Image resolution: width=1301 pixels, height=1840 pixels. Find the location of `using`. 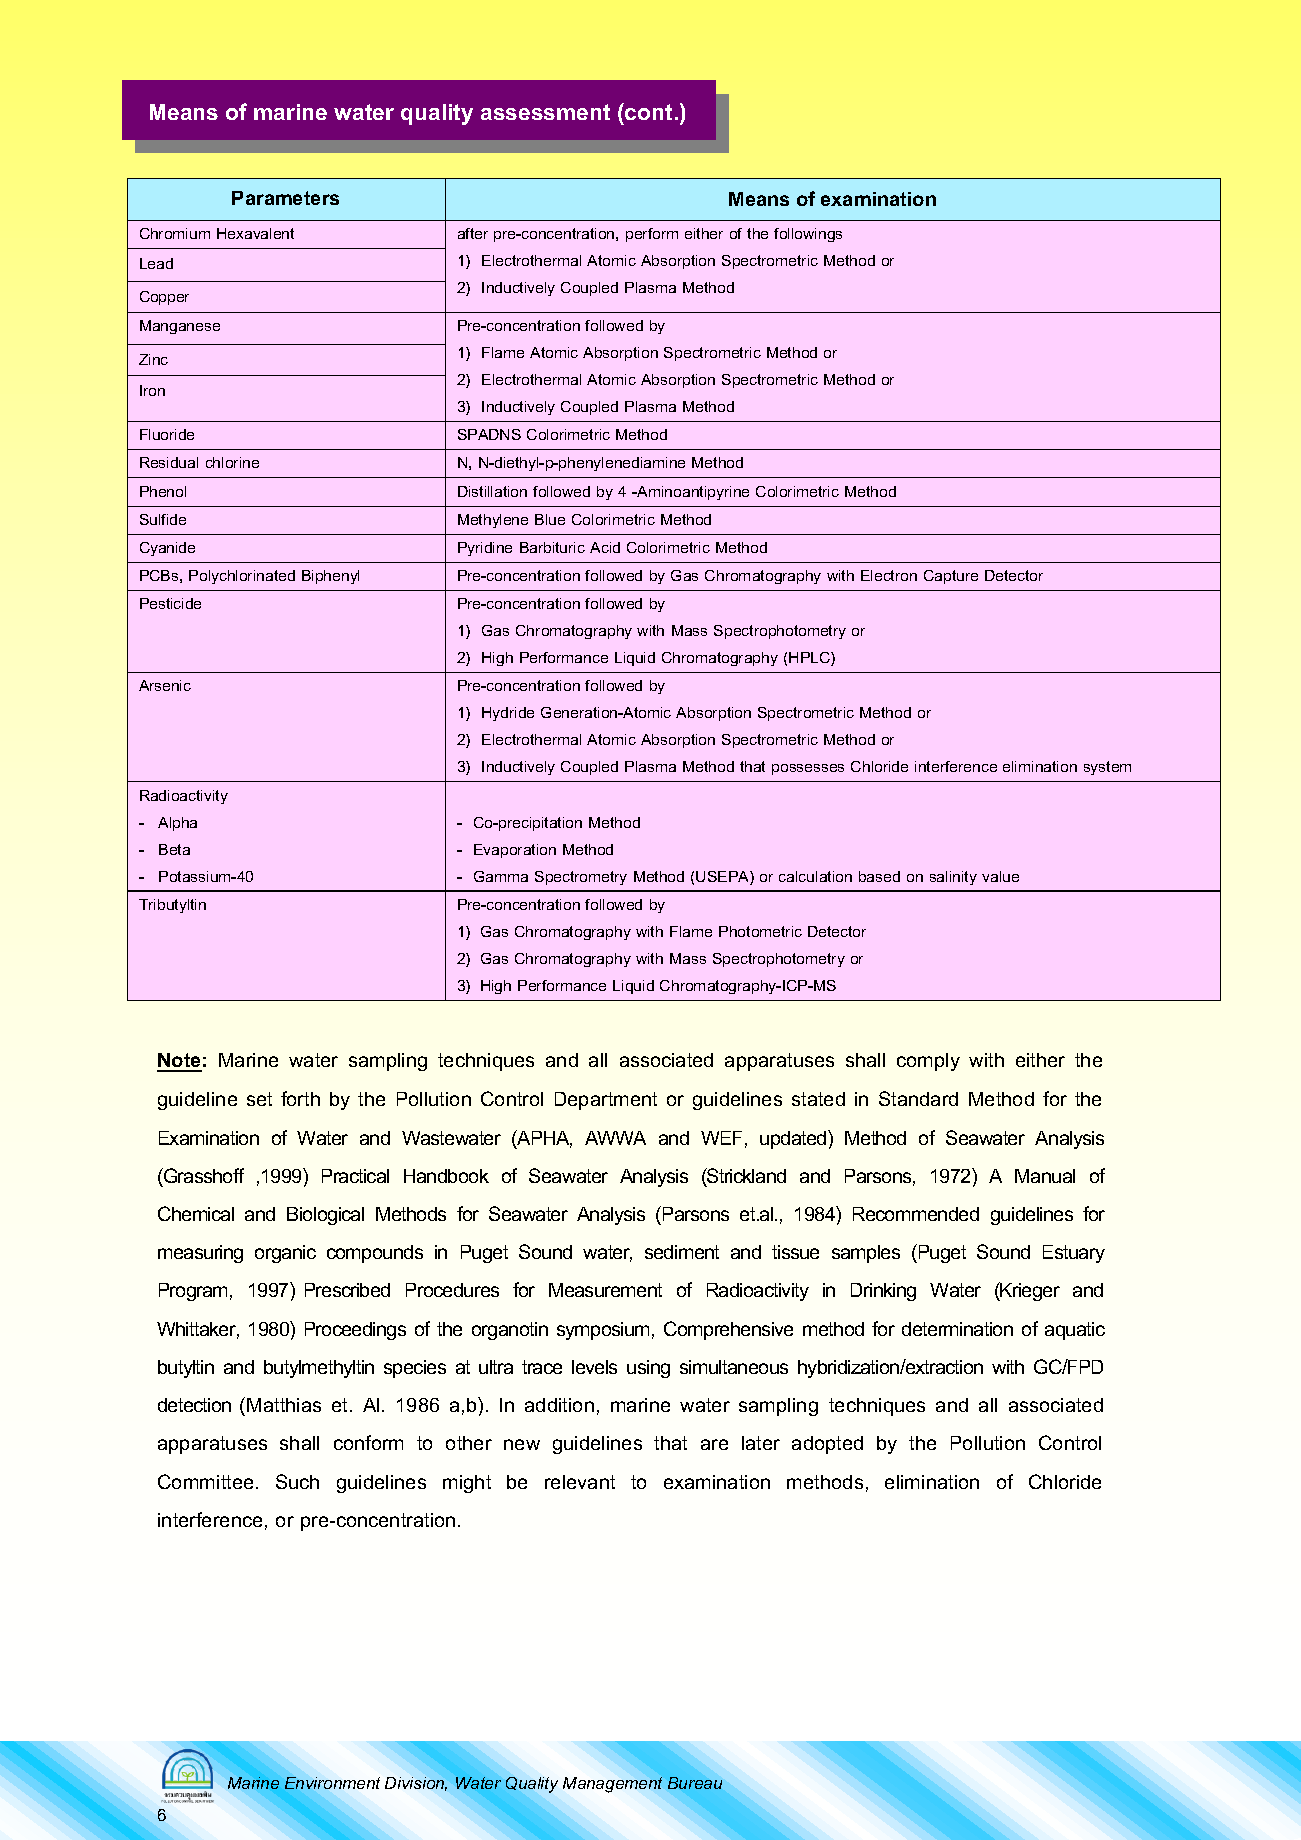

using is located at coordinates (648, 1369).
